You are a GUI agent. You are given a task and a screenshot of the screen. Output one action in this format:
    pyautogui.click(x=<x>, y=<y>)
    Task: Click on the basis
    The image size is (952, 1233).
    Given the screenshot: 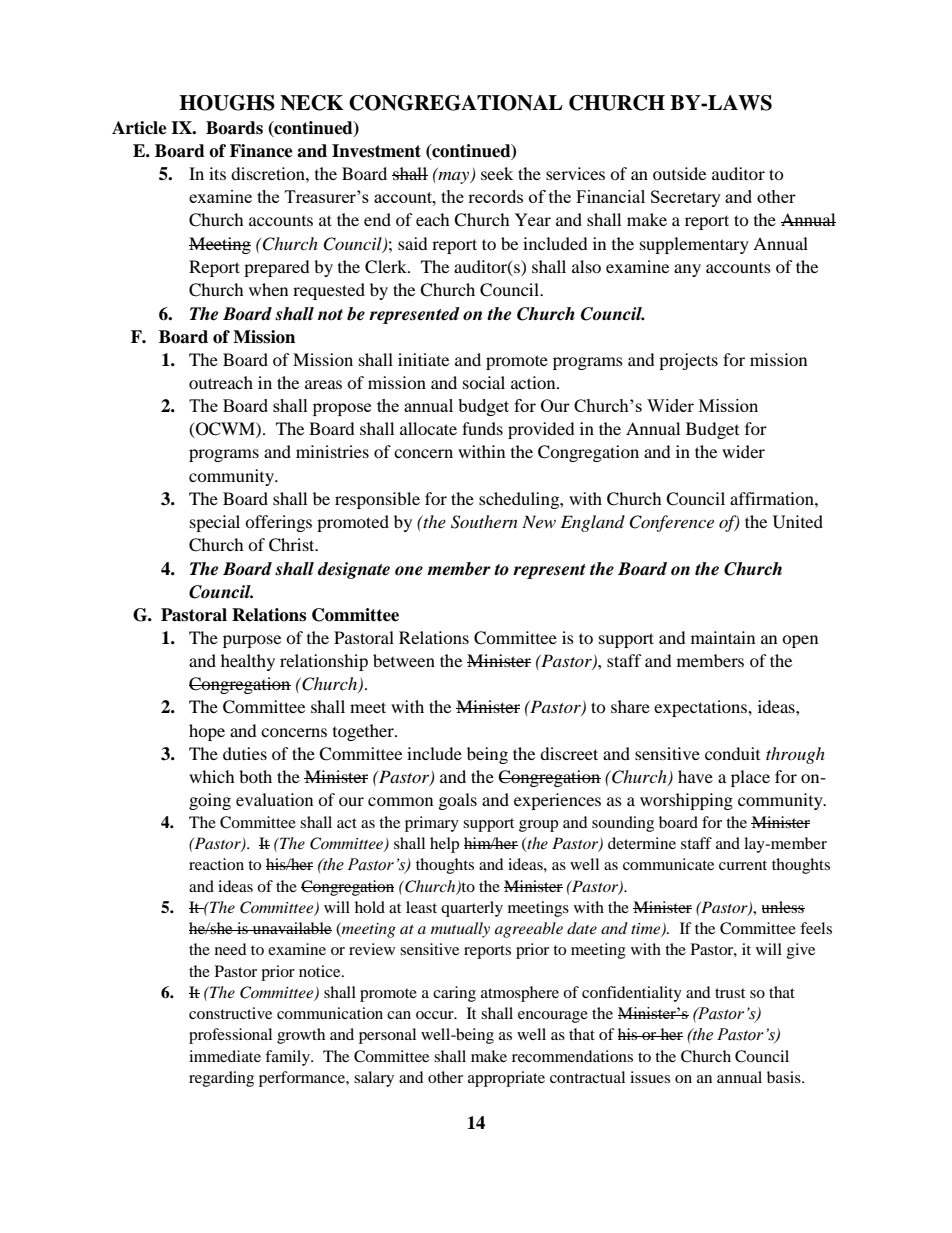 What is the action you would take?
    pyautogui.click(x=785, y=1077)
